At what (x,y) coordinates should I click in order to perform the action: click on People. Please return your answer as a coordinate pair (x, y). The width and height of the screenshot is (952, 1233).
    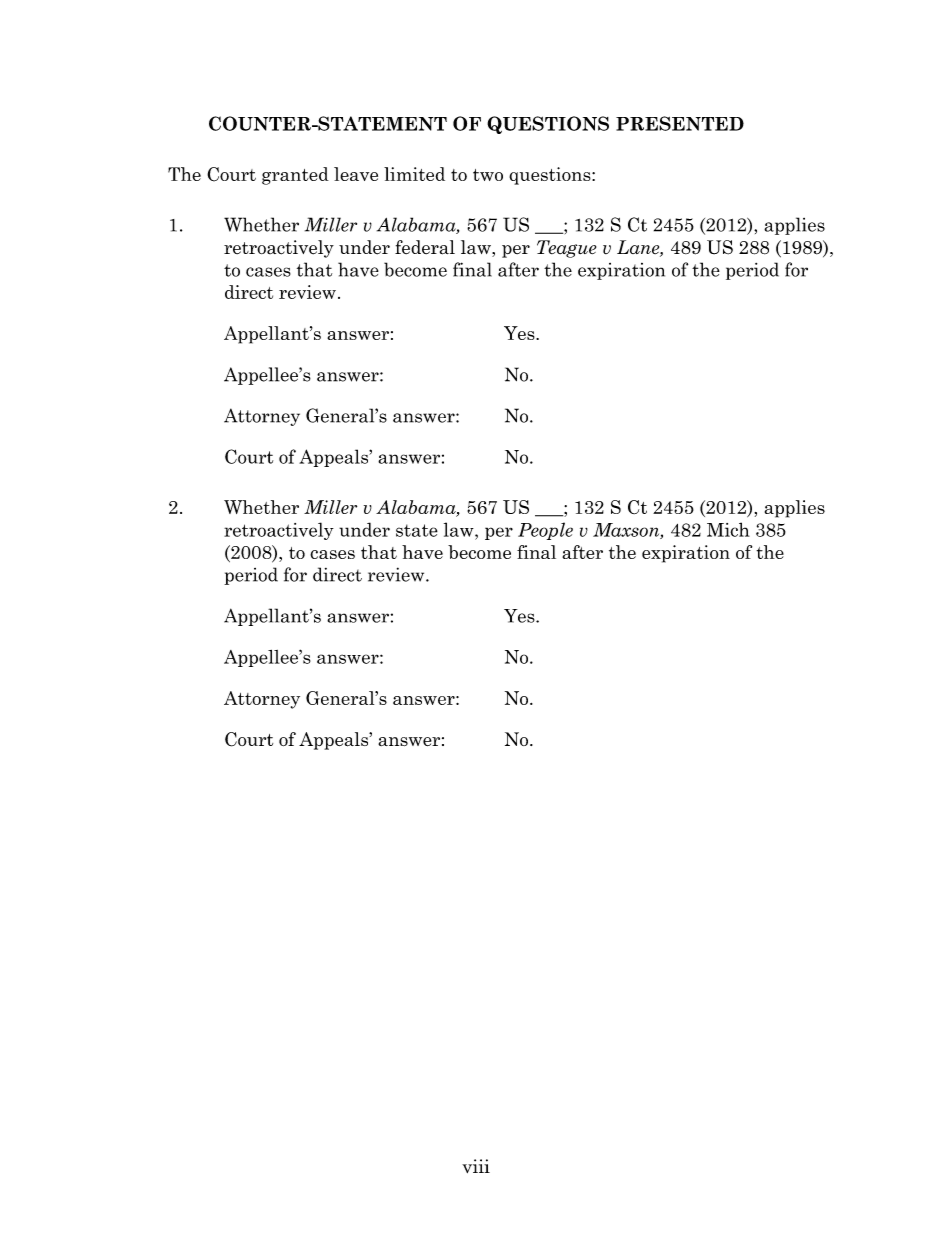
    Looking at the image, I should click on (545, 531).
